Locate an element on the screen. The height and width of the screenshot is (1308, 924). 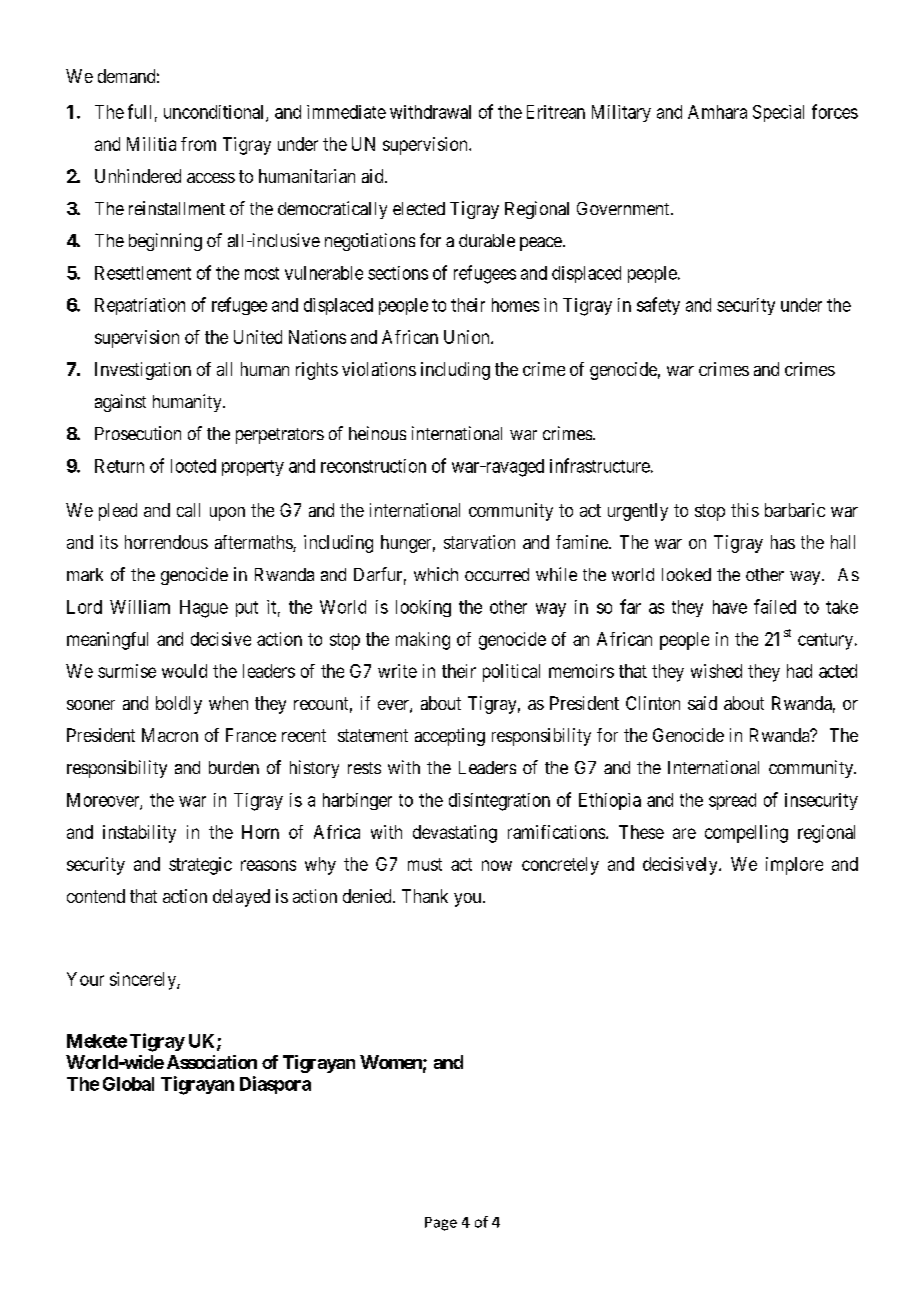
political is located at coordinates (511, 673).
